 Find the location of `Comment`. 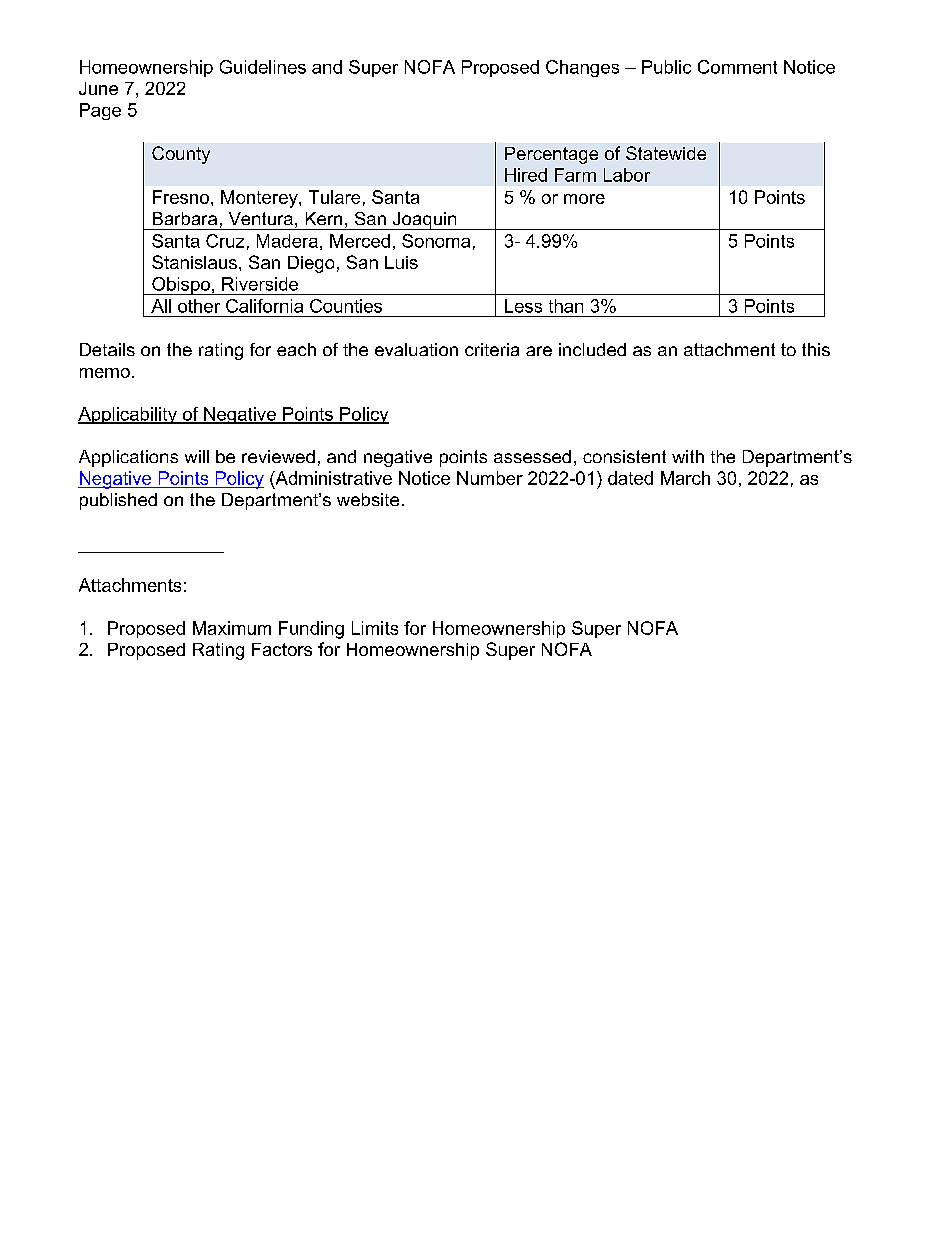

Comment is located at coordinates (737, 67).
